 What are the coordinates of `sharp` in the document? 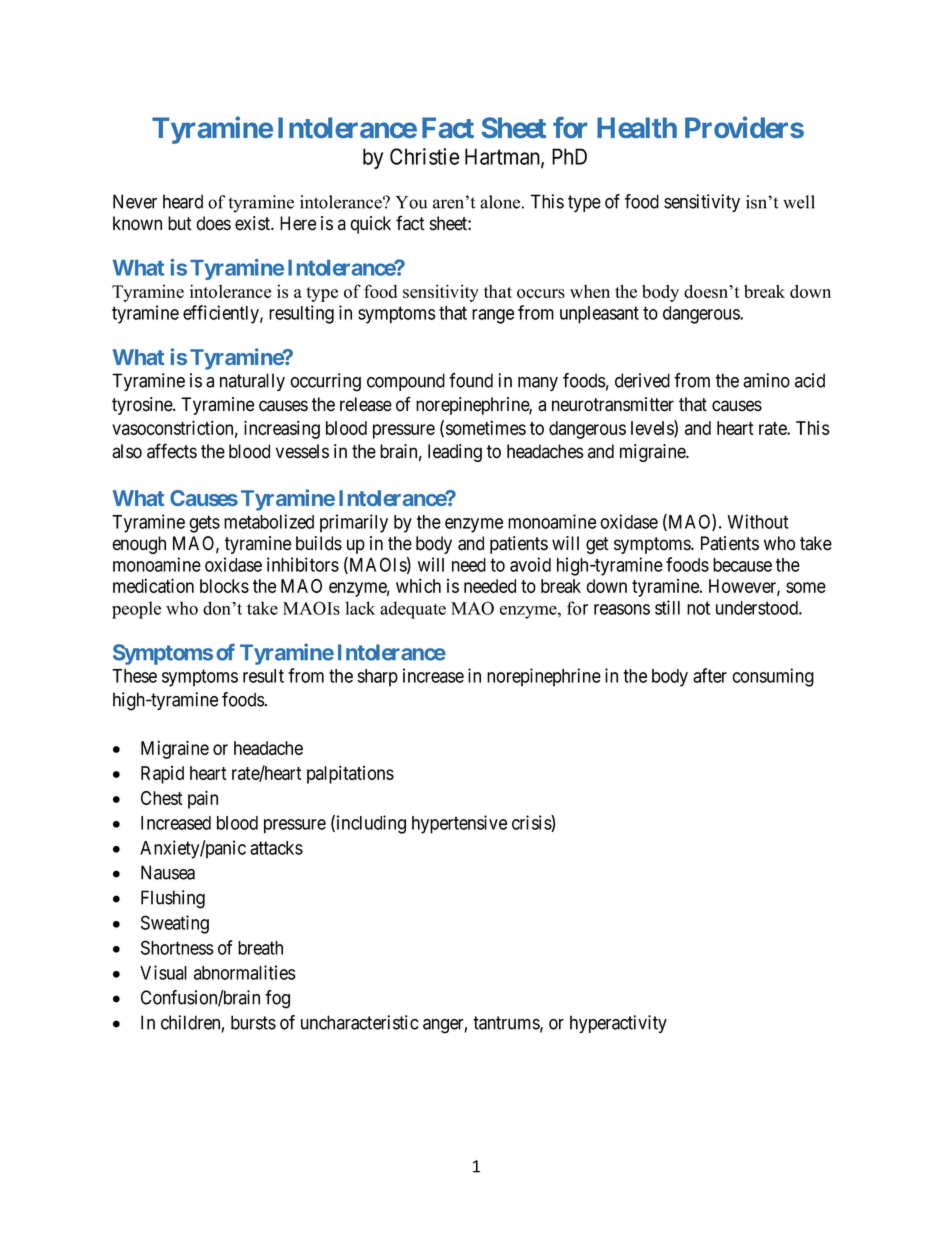 It's located at (378, 678).
